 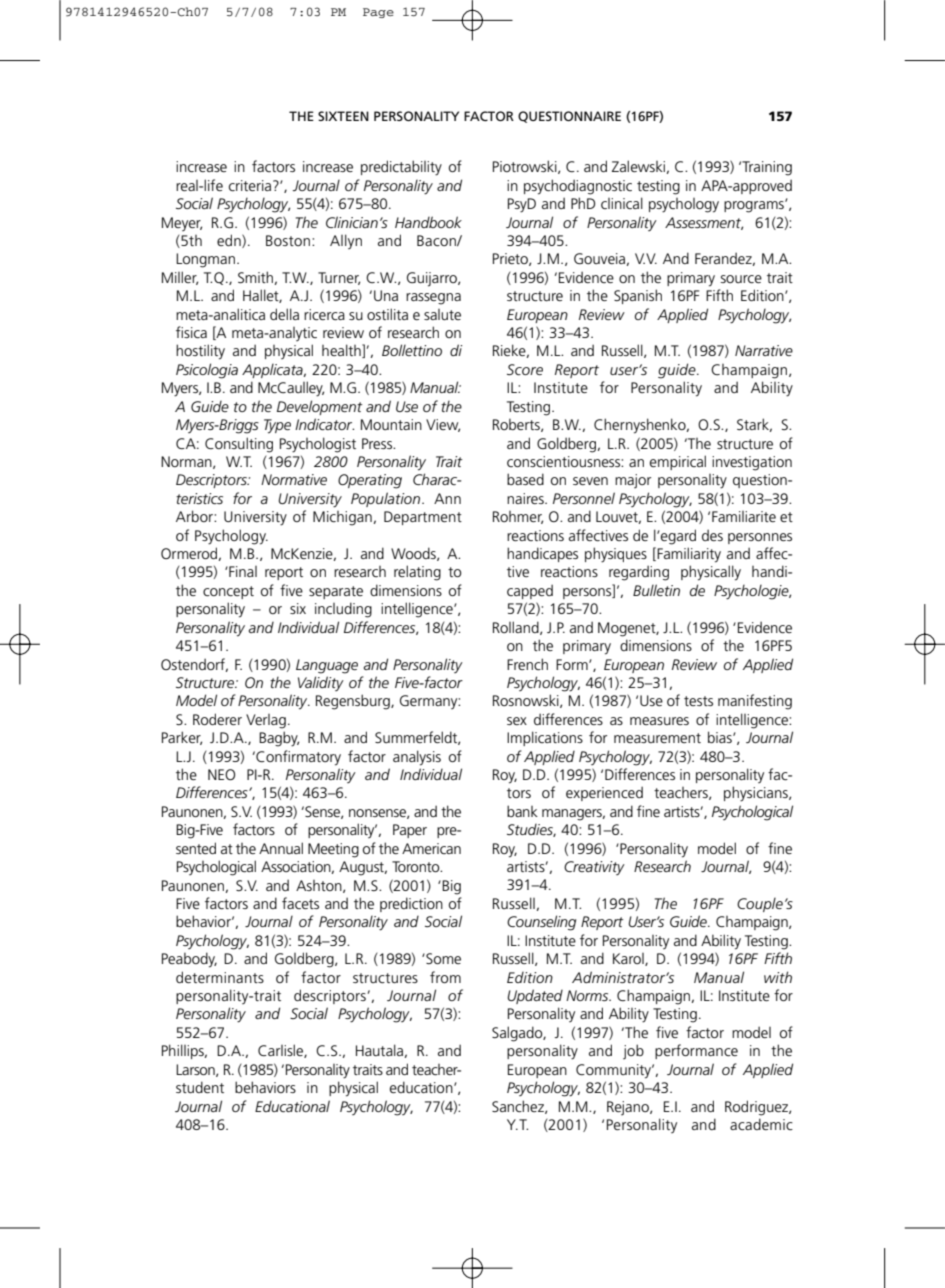 I want to click on Final, so click(x=242, y=571).
